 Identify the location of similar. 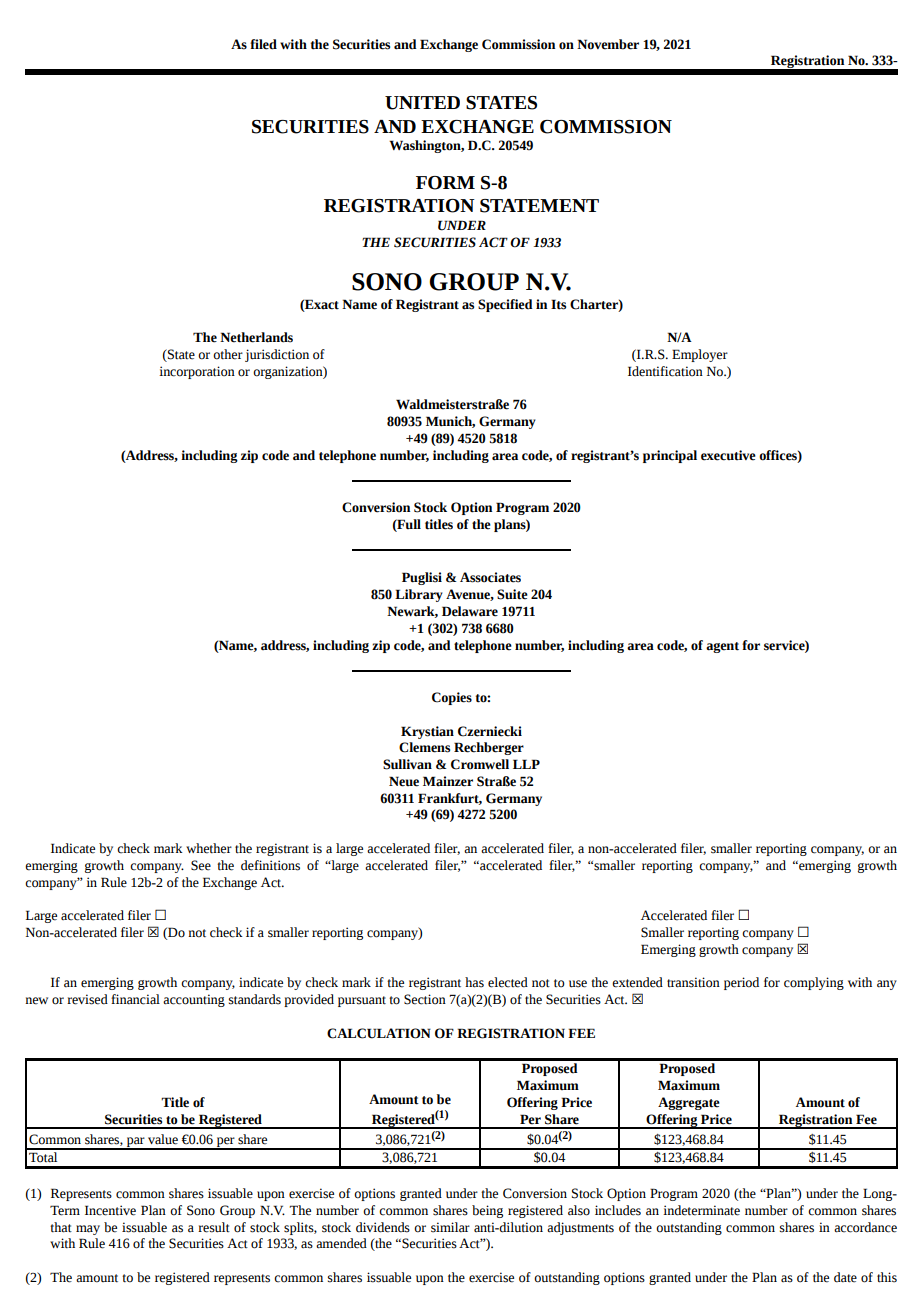
(450, 1227).
